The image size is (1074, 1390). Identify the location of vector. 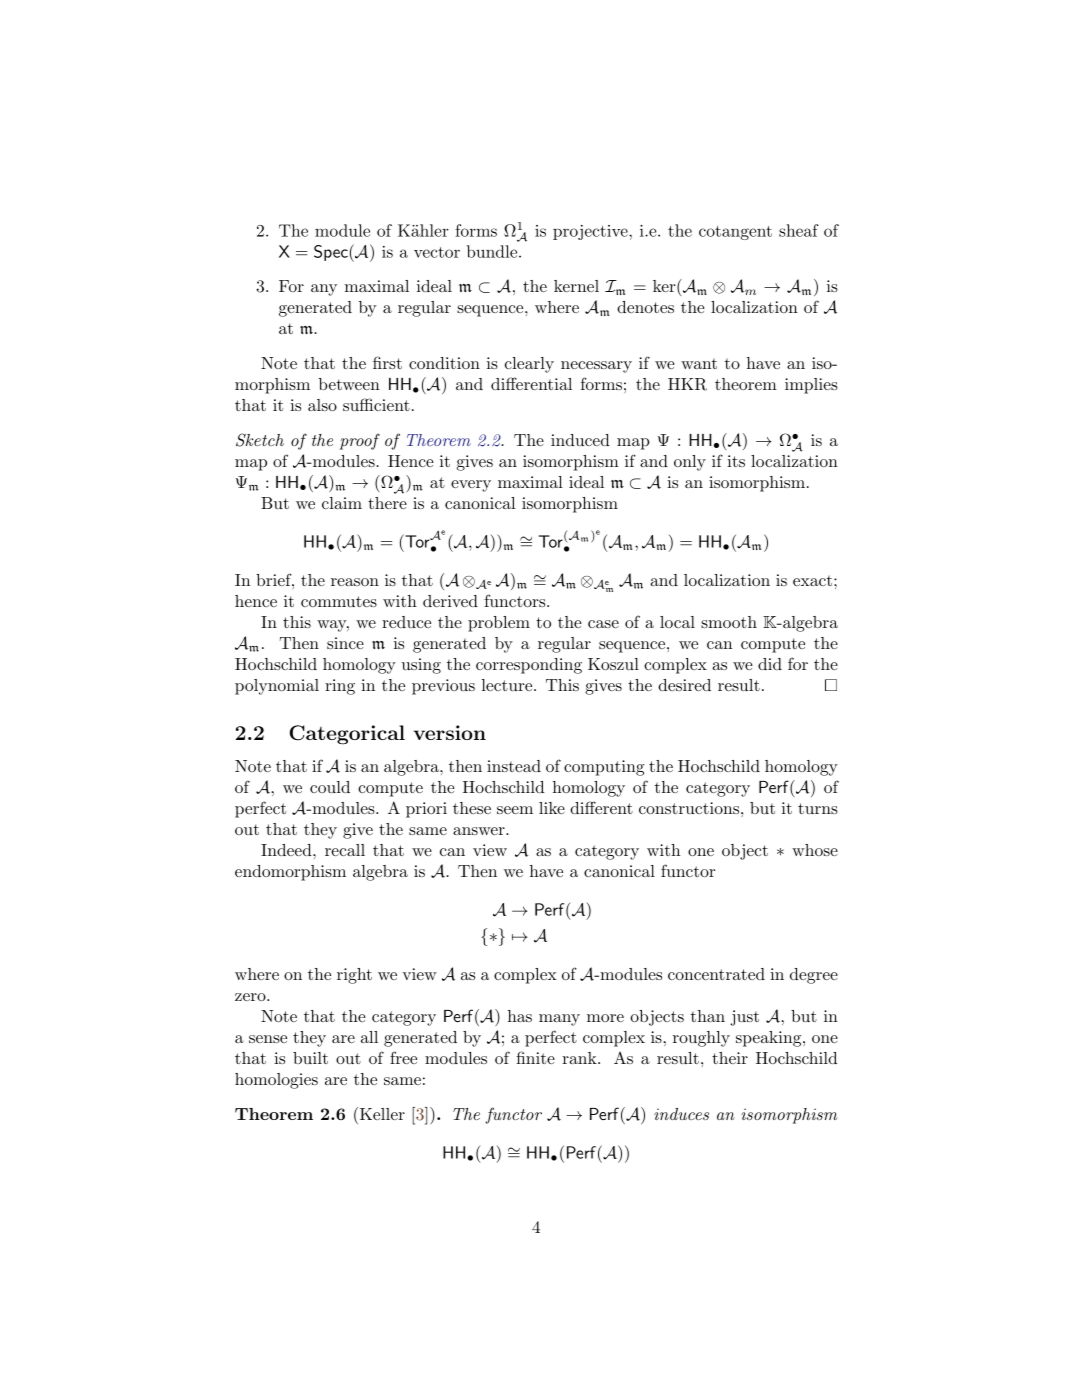
(437, 252).
